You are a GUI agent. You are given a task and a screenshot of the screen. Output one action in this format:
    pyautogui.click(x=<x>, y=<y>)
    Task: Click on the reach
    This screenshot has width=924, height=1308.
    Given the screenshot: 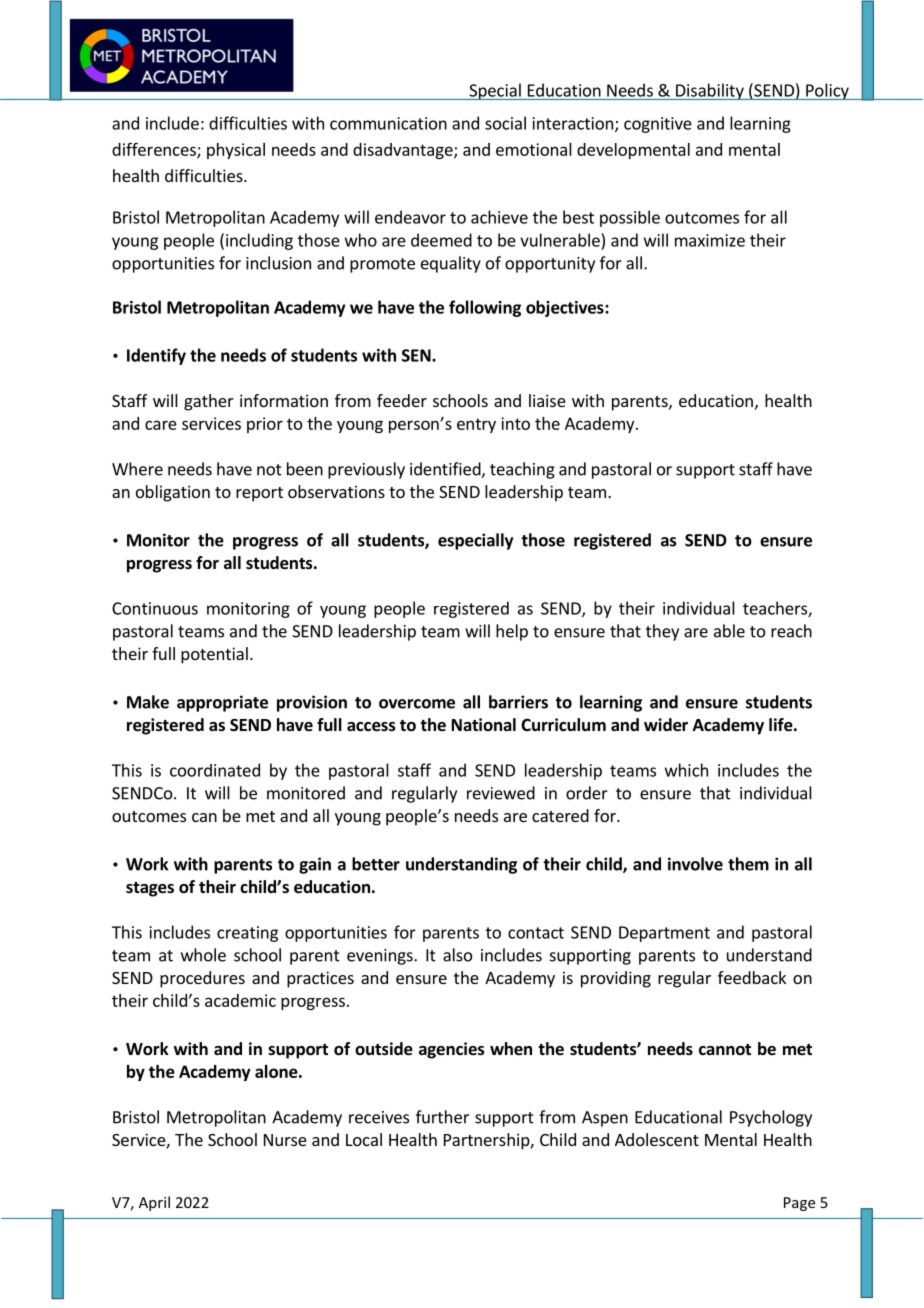 What is the action you would take?
    pyautogui.click(x=791, y=631)
